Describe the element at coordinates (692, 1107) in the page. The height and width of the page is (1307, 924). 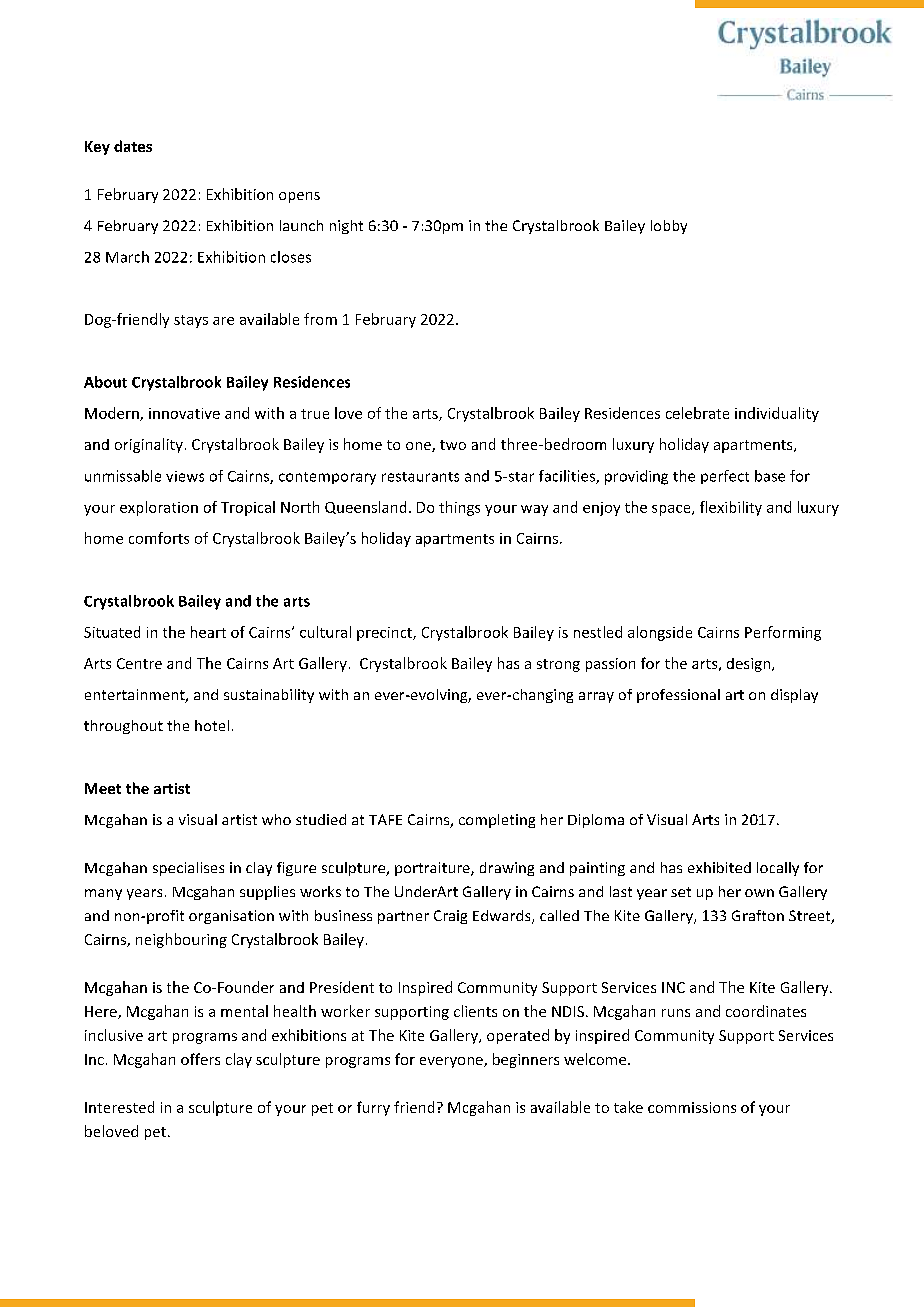
I see `commissions` at that location.
